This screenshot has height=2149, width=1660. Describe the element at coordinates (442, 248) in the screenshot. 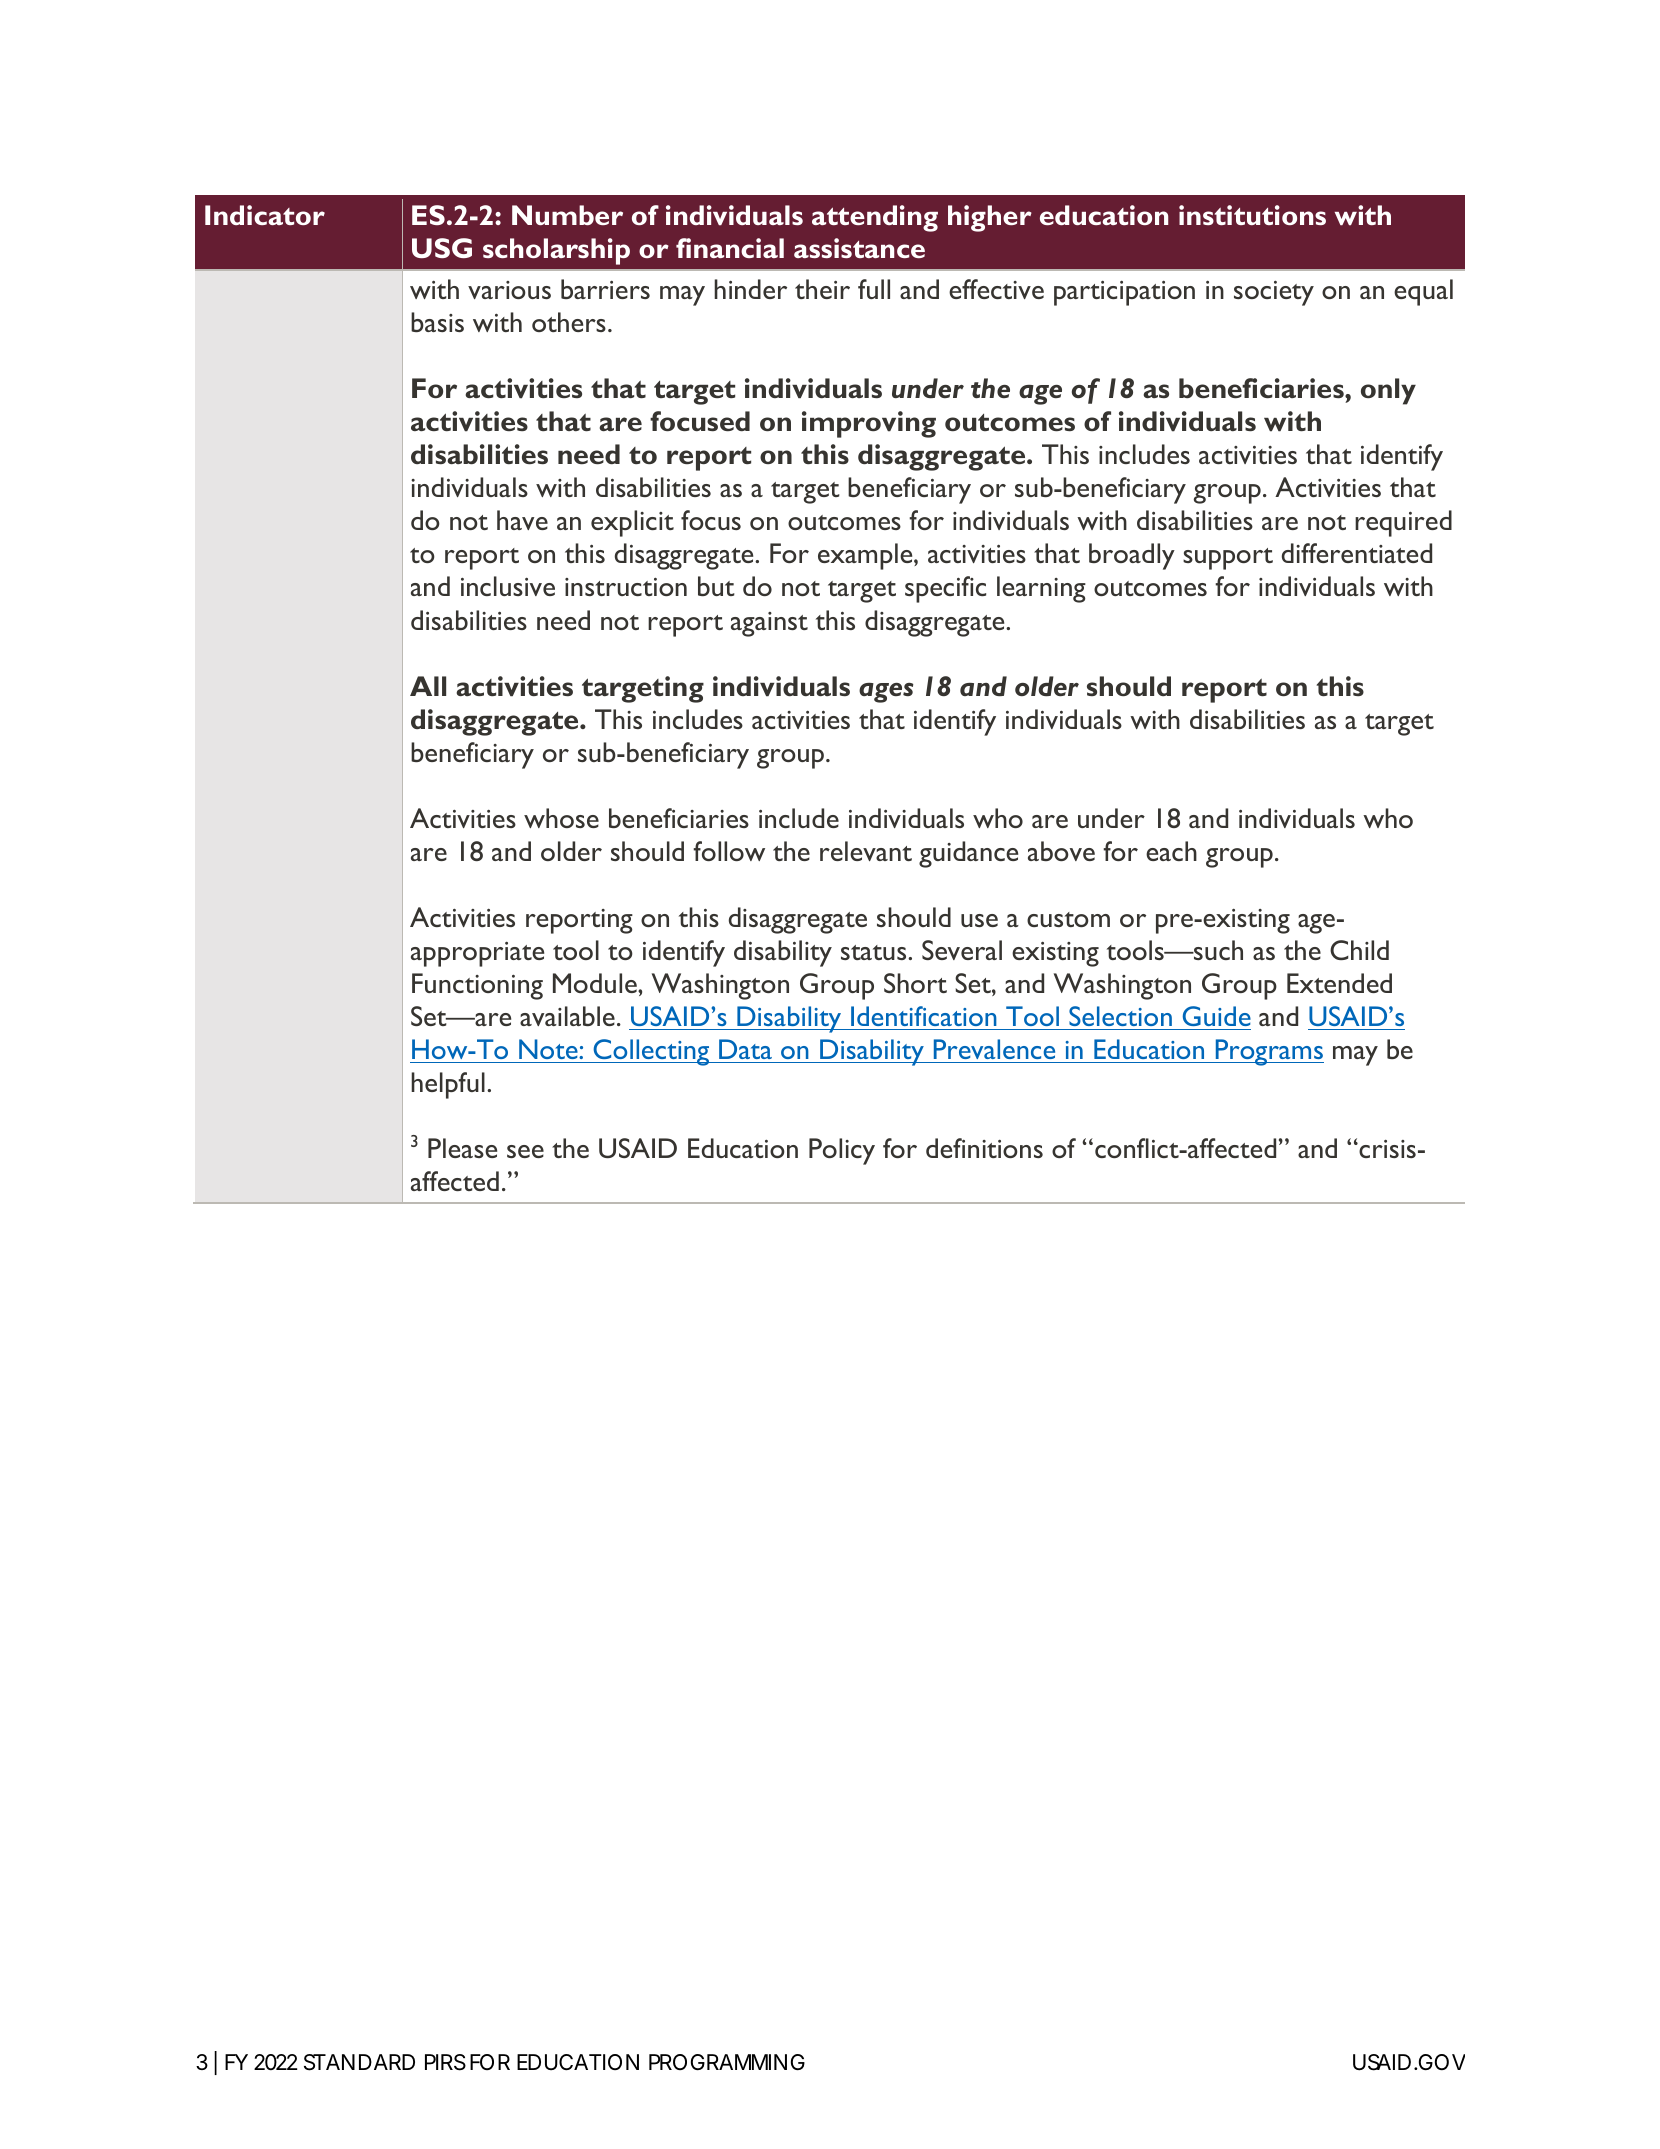

I see `USG` at that location.
